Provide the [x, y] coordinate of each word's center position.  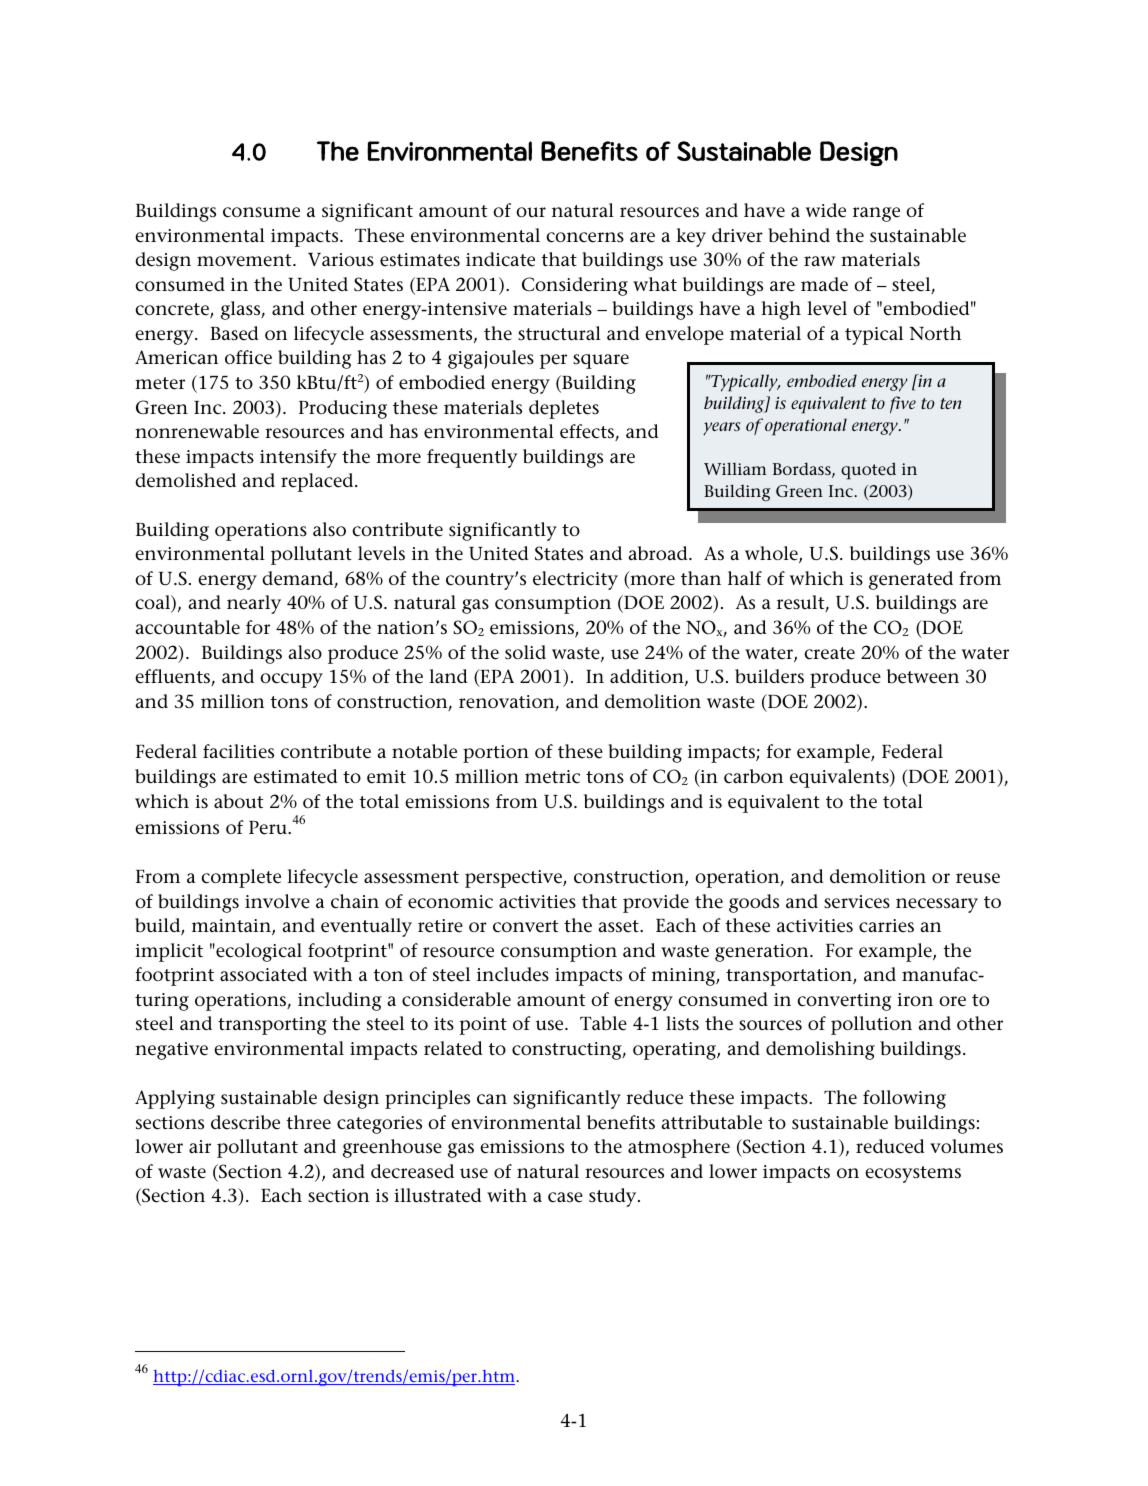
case [565, 1197]
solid [525, 652]
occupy [291, 680]
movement [245, 260]
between [923, 676]
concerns [585, 237]
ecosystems [913, 1174]
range [876, 214]
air [200, 1146]
